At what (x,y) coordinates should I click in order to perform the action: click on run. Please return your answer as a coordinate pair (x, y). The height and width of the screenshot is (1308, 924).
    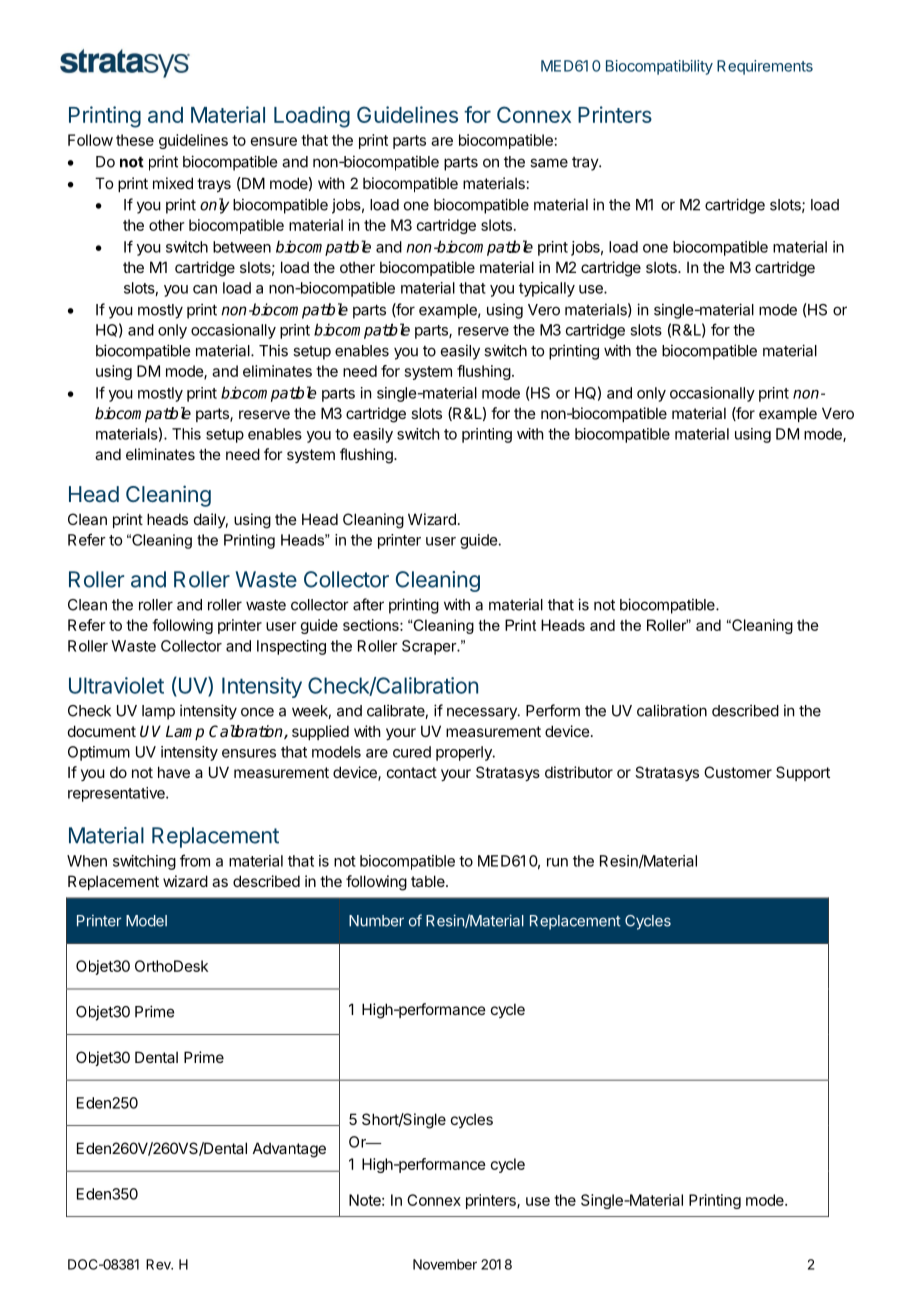
    Looking at the image, I should click on (557, 862).
